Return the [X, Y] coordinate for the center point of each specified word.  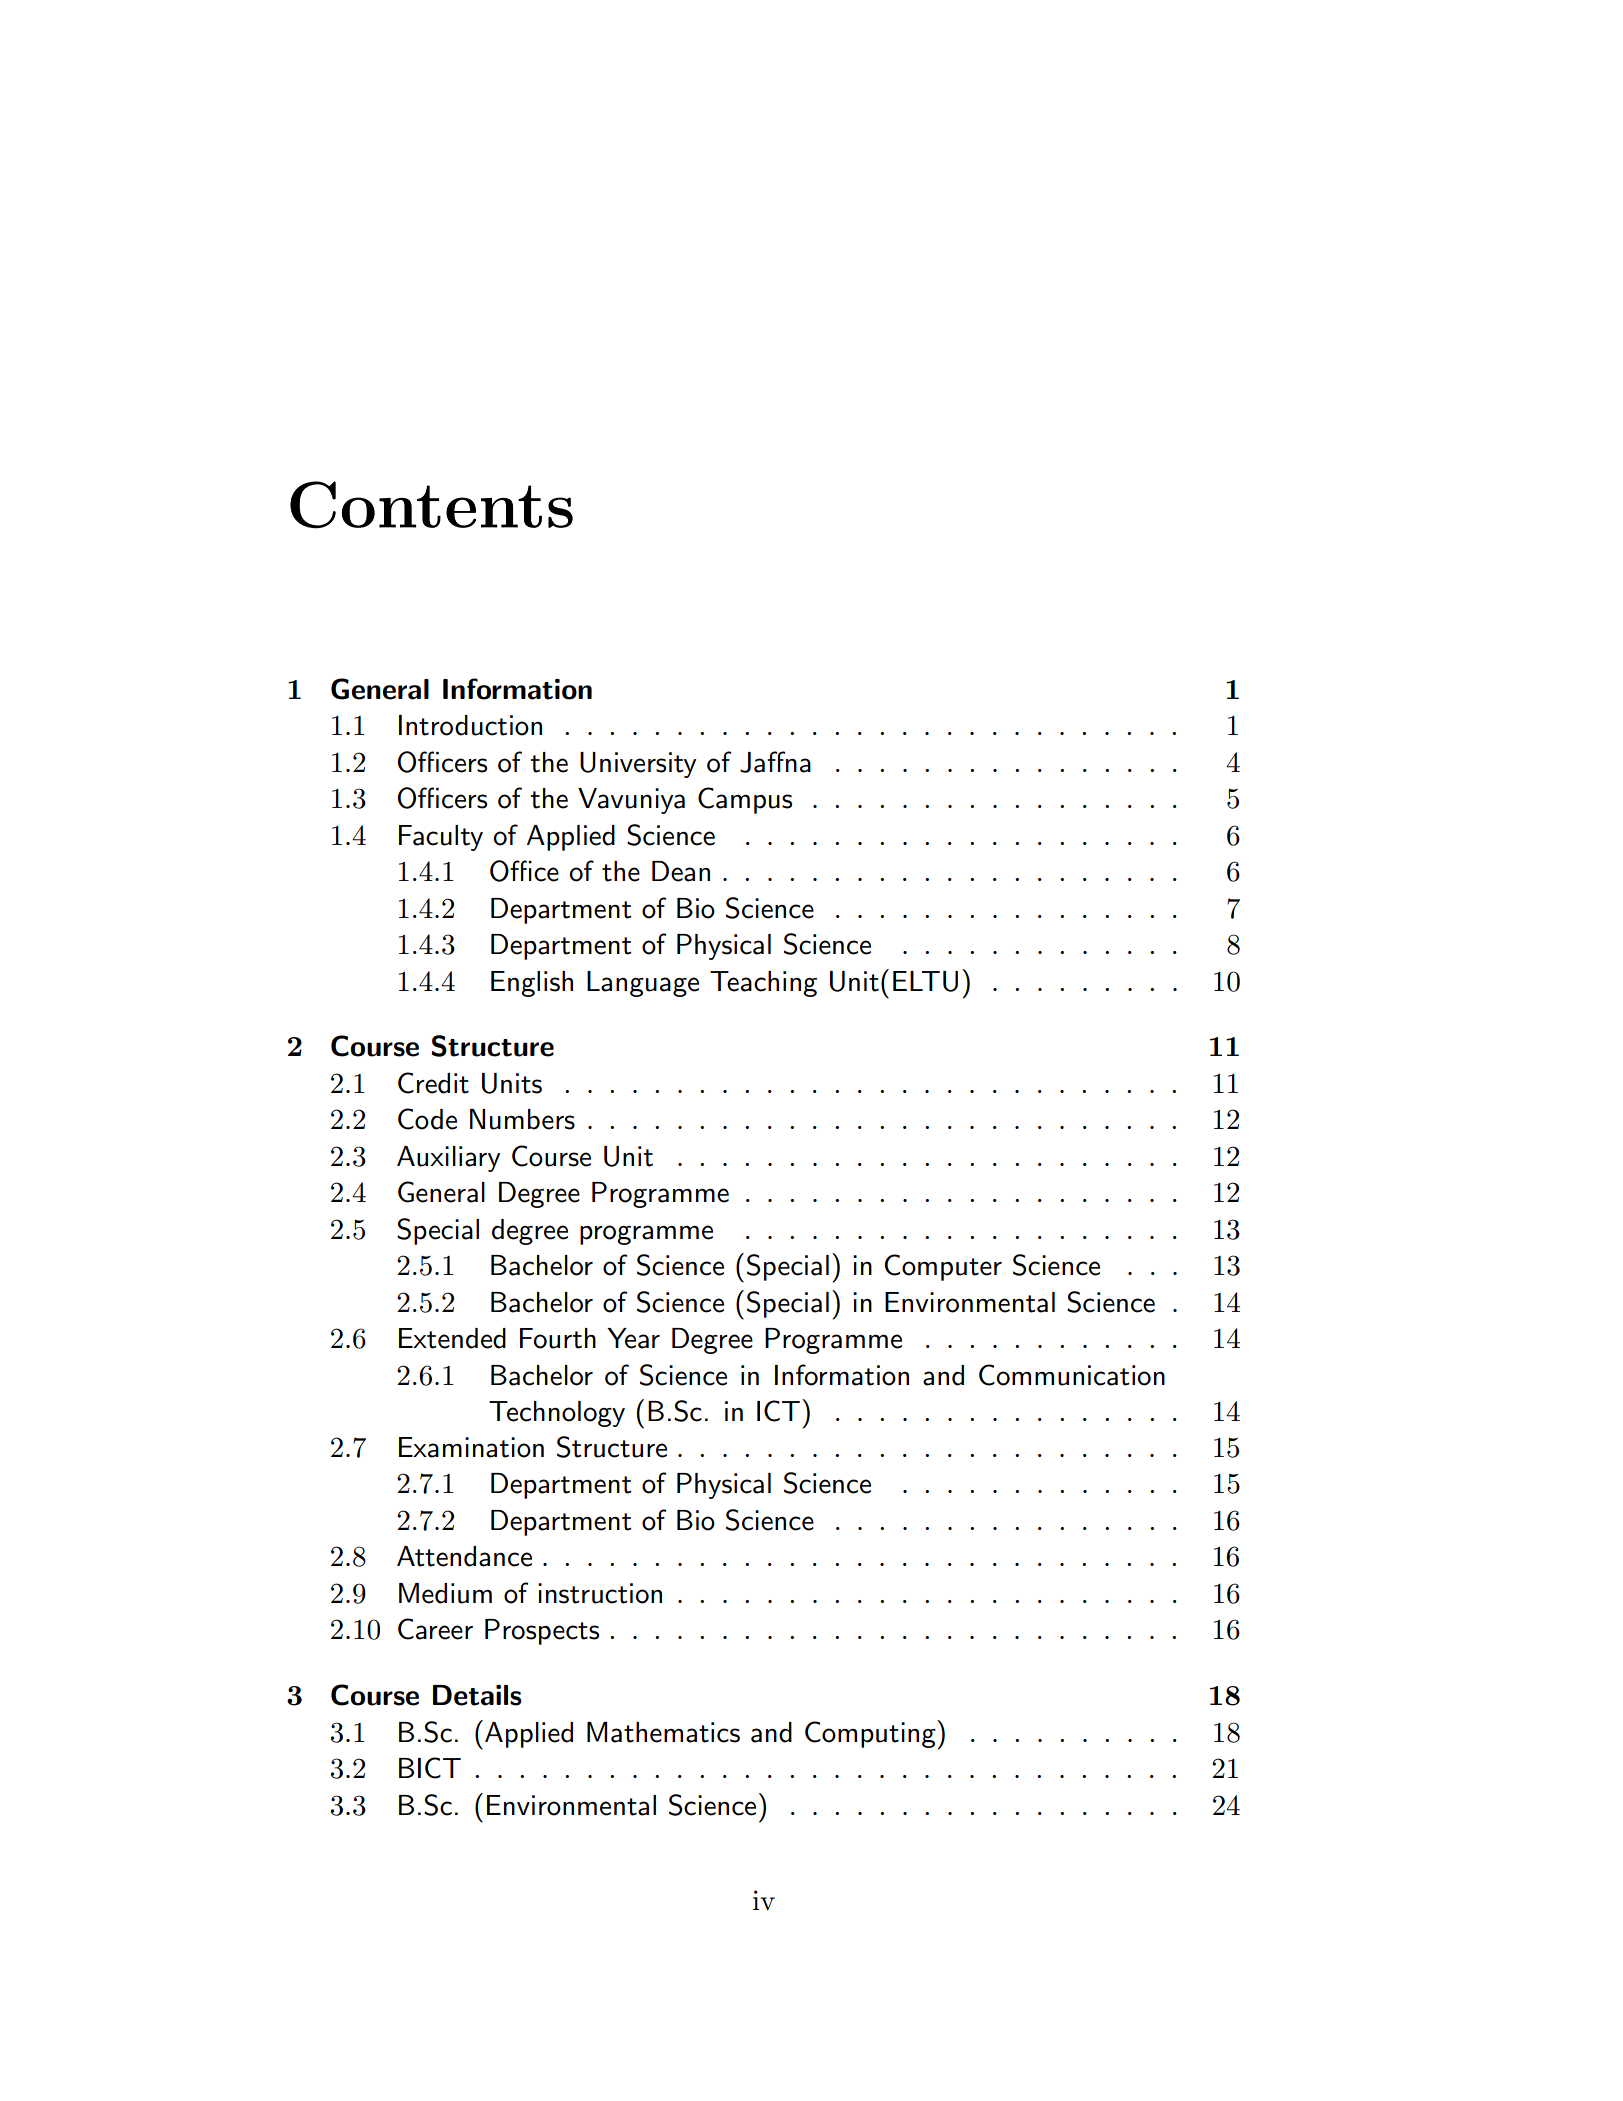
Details [477, 1695]
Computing [871, 1734]
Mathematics [663, 1732]
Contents [431, 505]
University [638, 765]
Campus [745, 800]
